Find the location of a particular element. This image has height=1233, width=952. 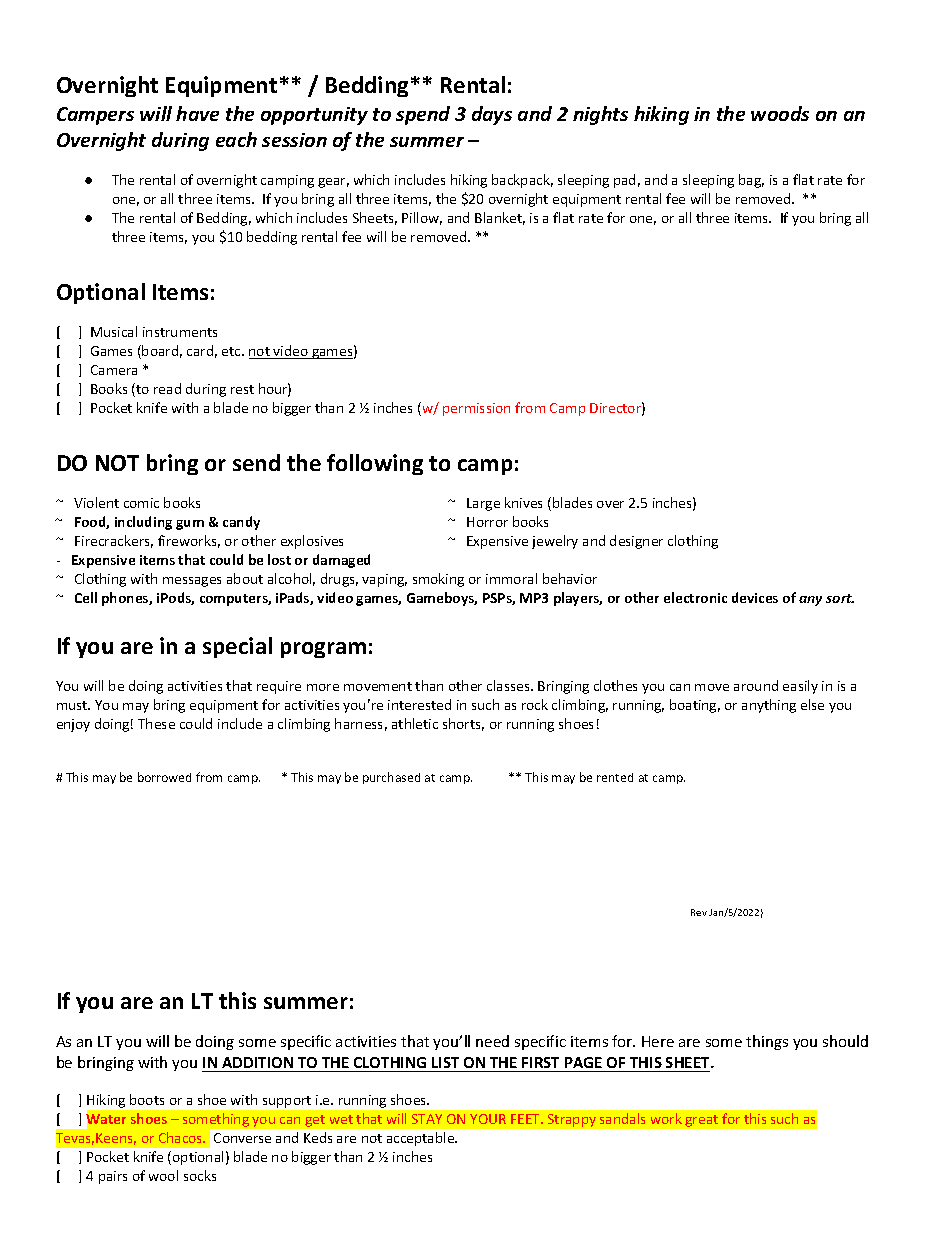

special is located at coordinates (237, 647).
